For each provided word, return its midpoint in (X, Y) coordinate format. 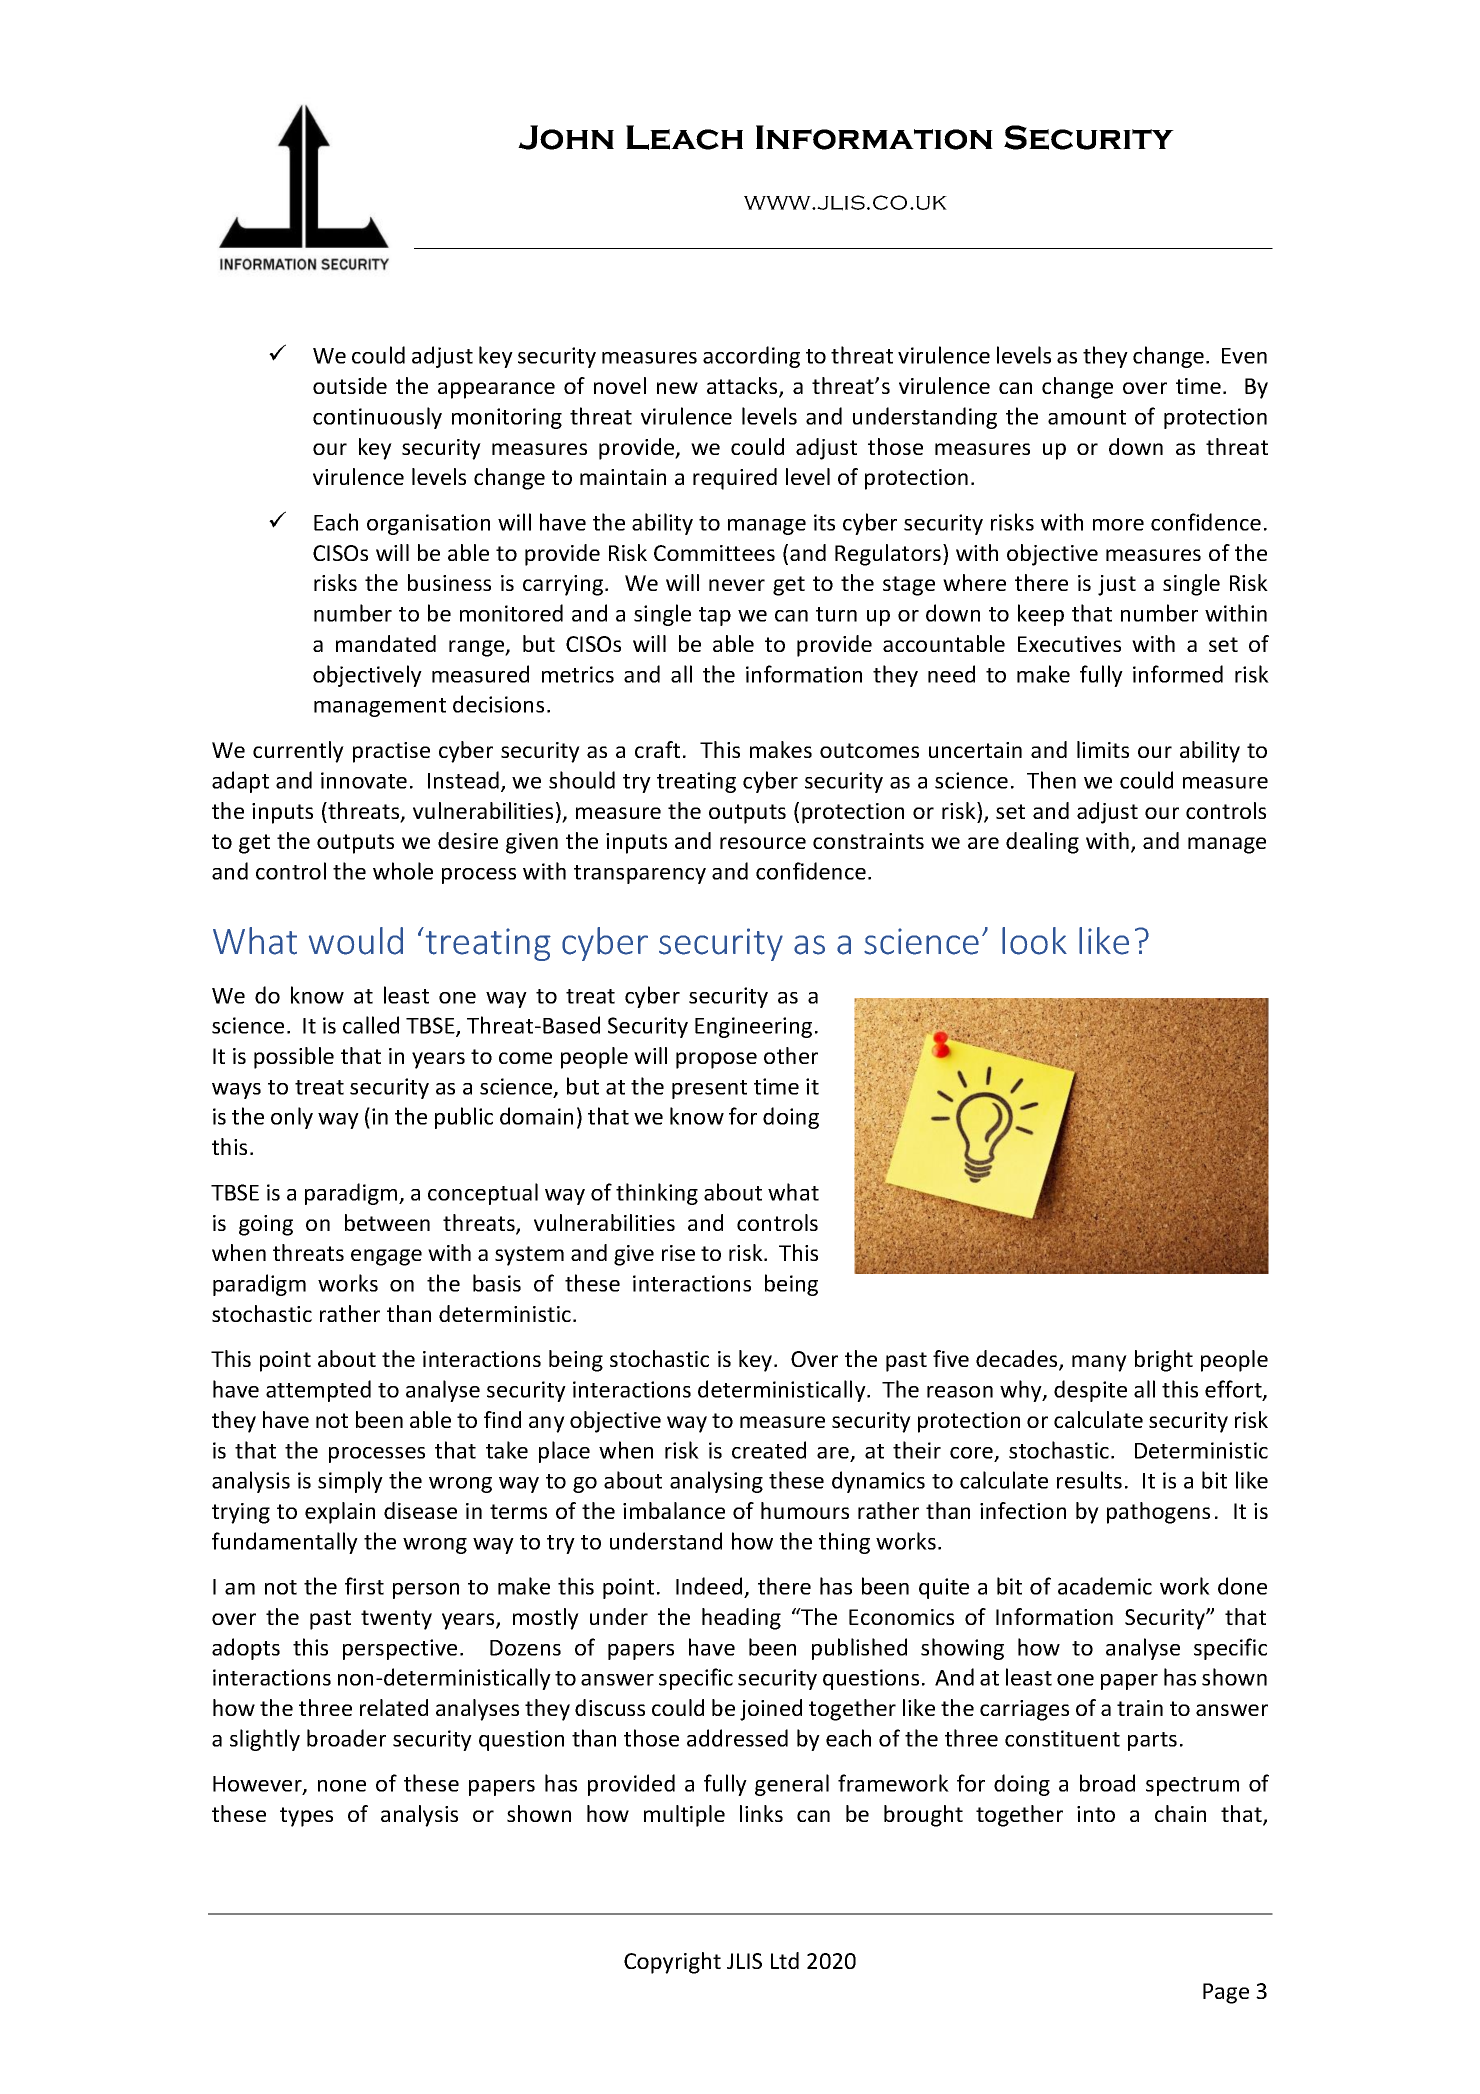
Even (1244, 356)
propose (716, 1060)
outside (350, 385)
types (306, 1817)
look (1034, 941)
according (751, 357)
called (371, 1025)
